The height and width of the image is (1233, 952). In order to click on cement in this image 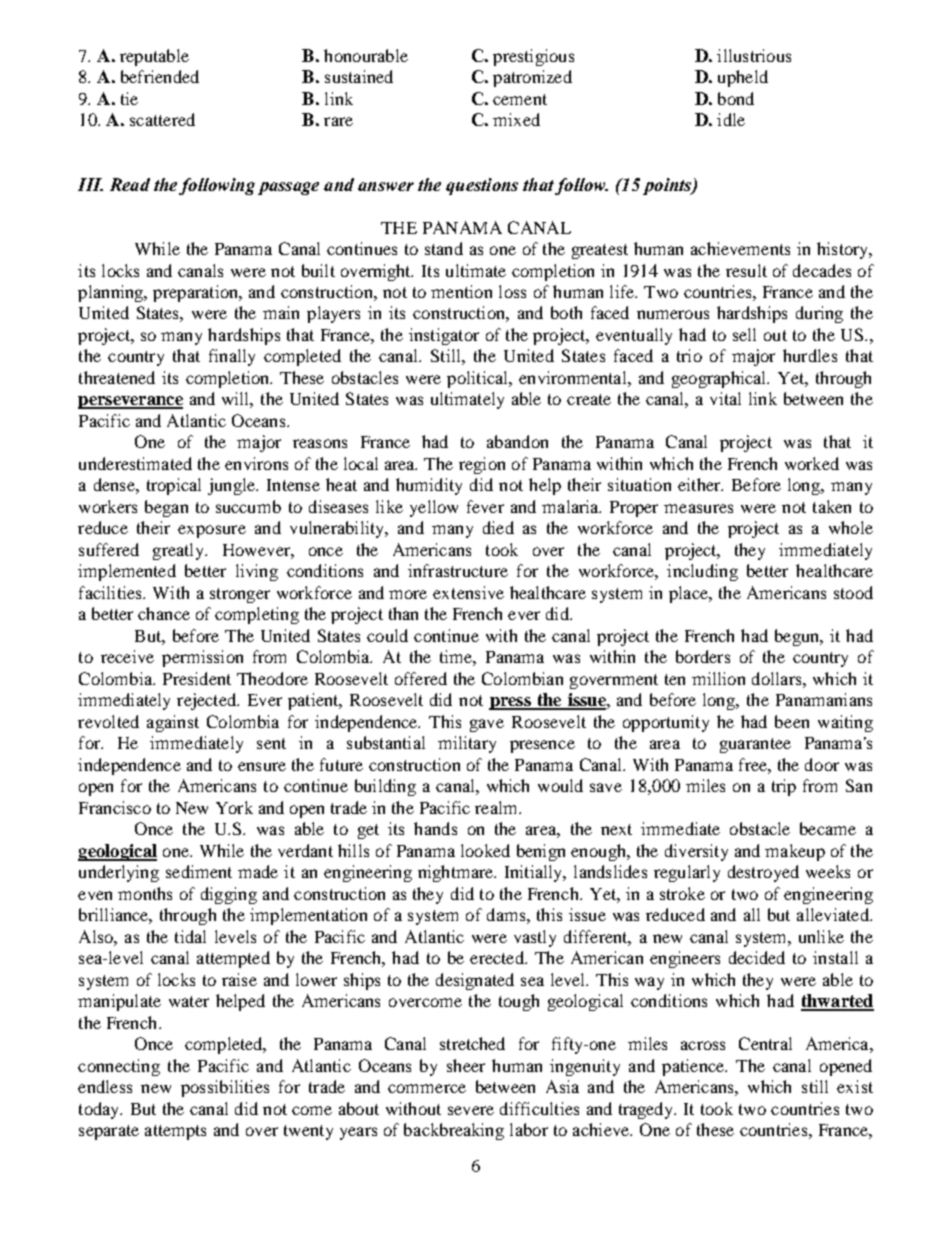, I will do `click(520, 99)`.
